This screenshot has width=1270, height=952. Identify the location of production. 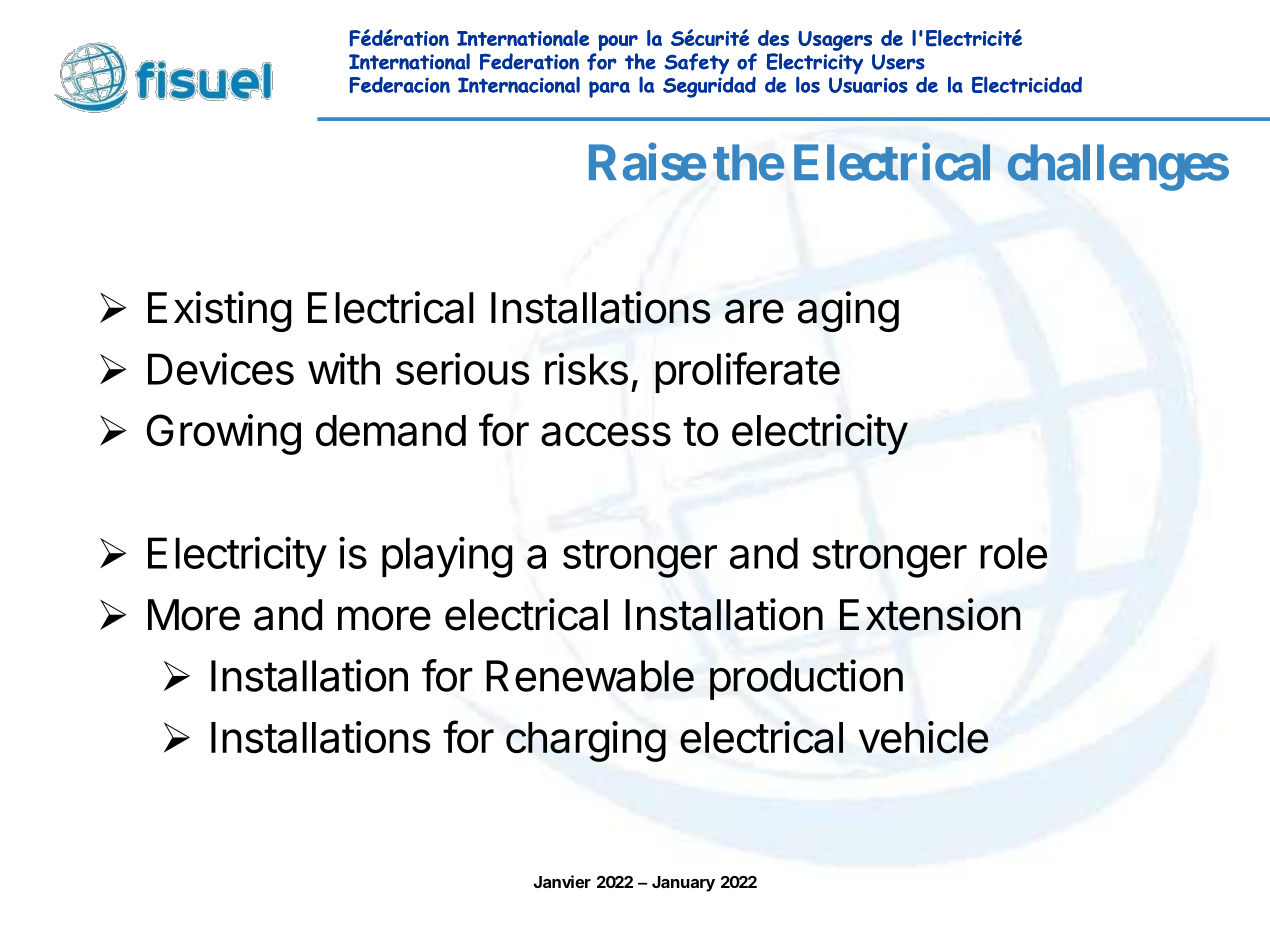
(806, 679).
